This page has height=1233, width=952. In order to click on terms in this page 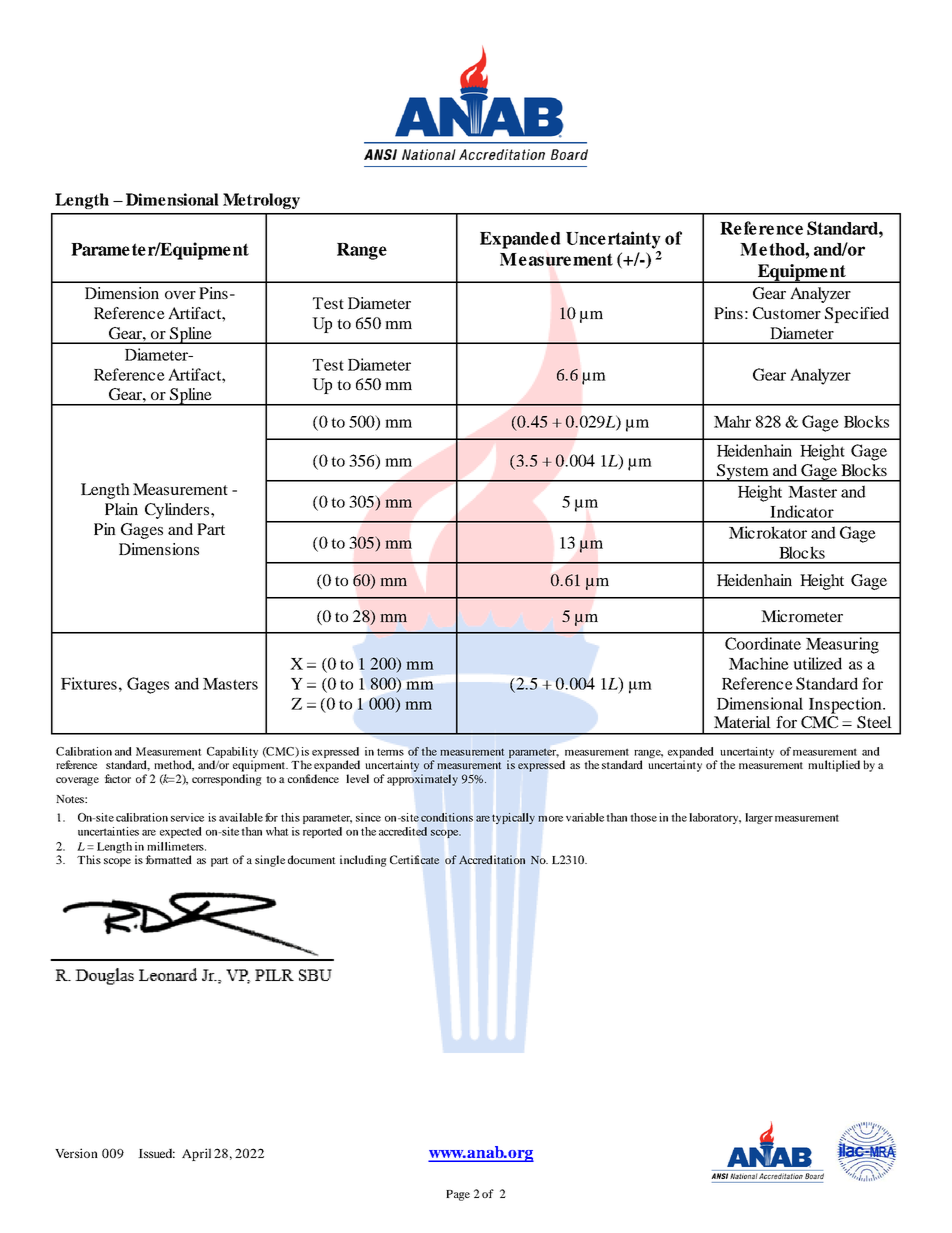, I will do `click(390, 752)`.
